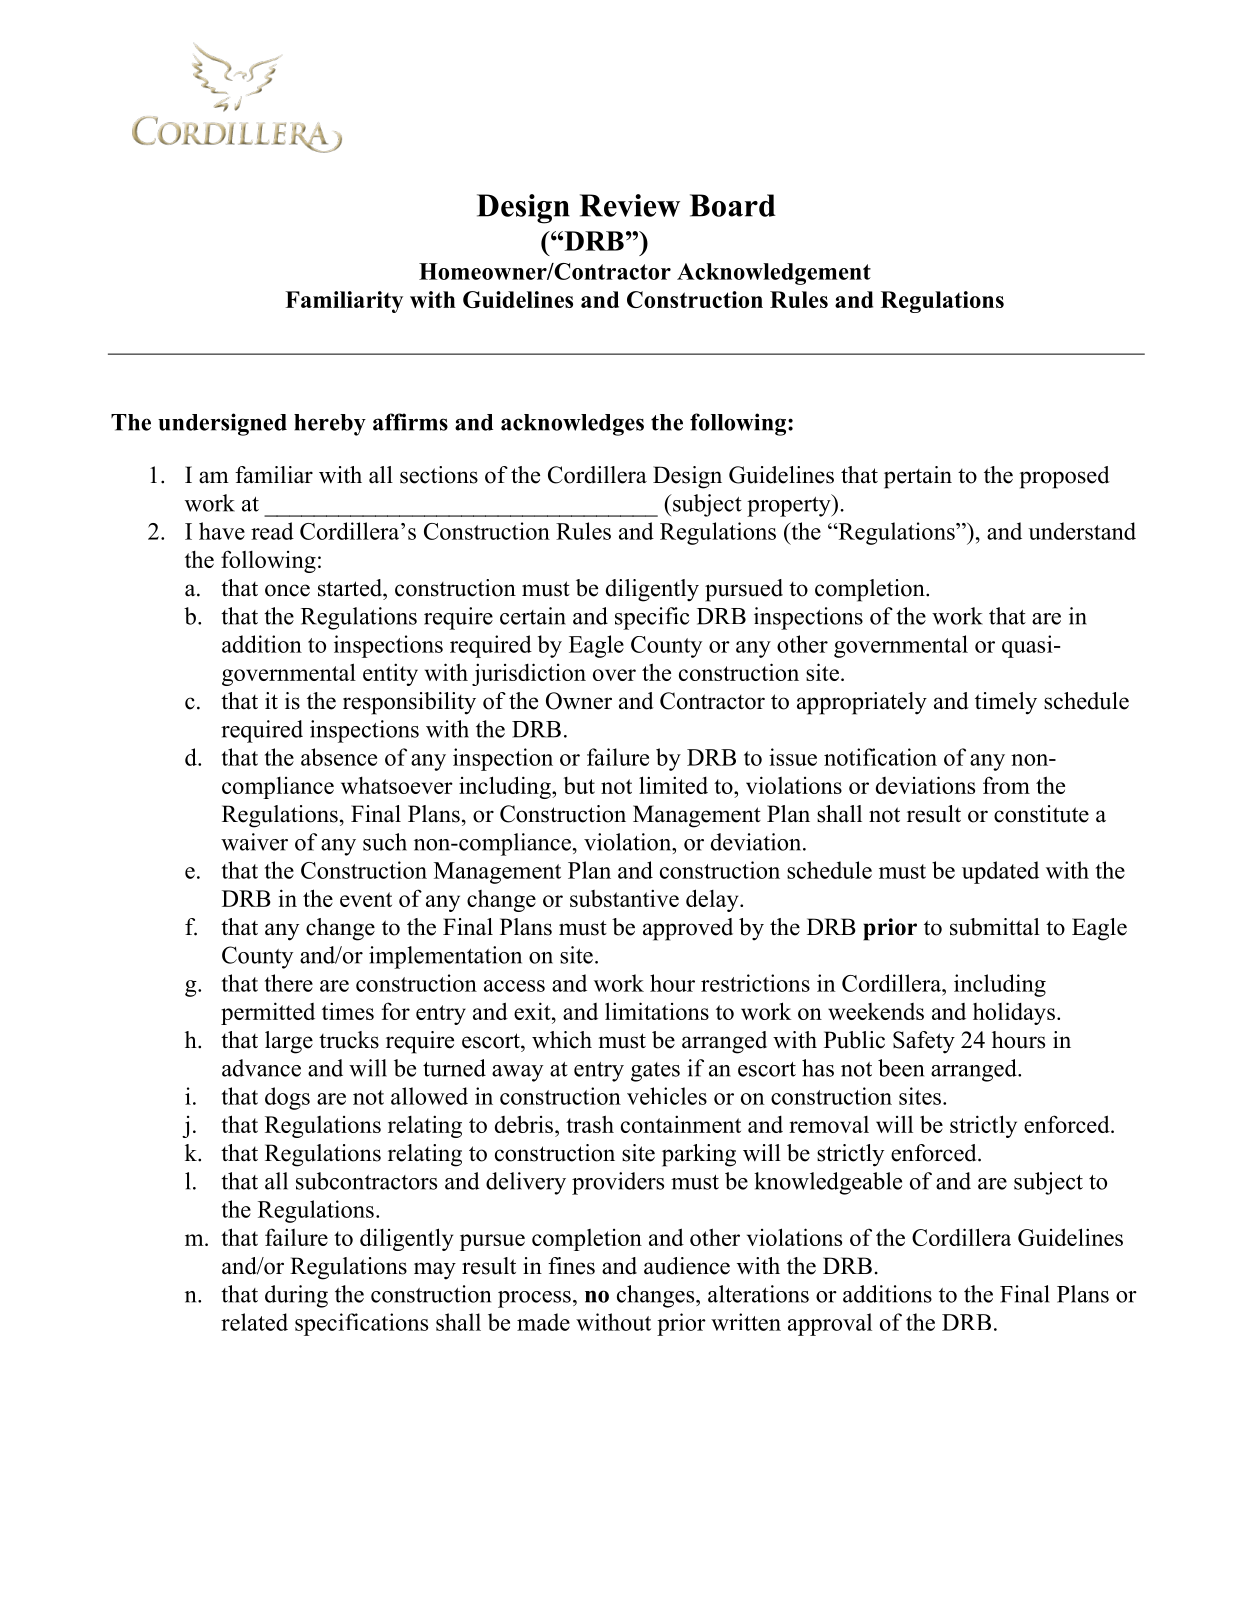 This screenshot has width=1252, height=1621. Describe the element at coordinates (655, 1072) in the screenshot. I see `gates` at that location.
